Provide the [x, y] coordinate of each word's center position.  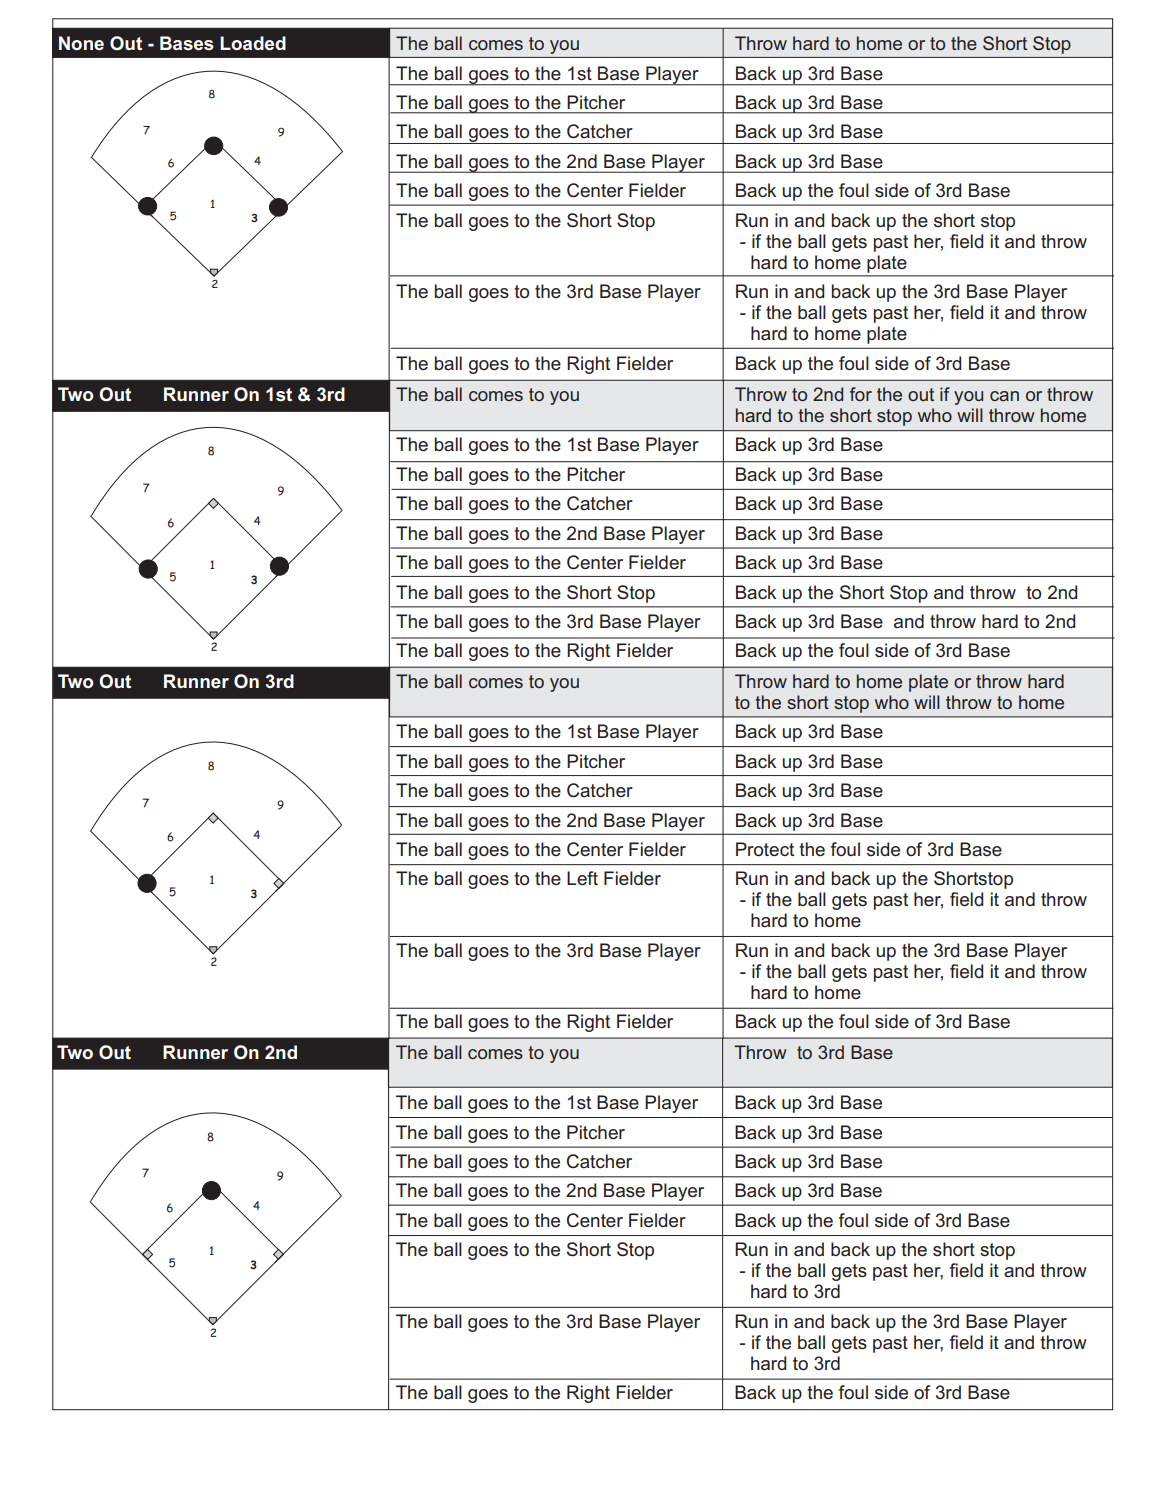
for [861, 394]
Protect [765, 849]
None [81, 43]
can [1004, 396]
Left [582, 878]
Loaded [253, 43]
